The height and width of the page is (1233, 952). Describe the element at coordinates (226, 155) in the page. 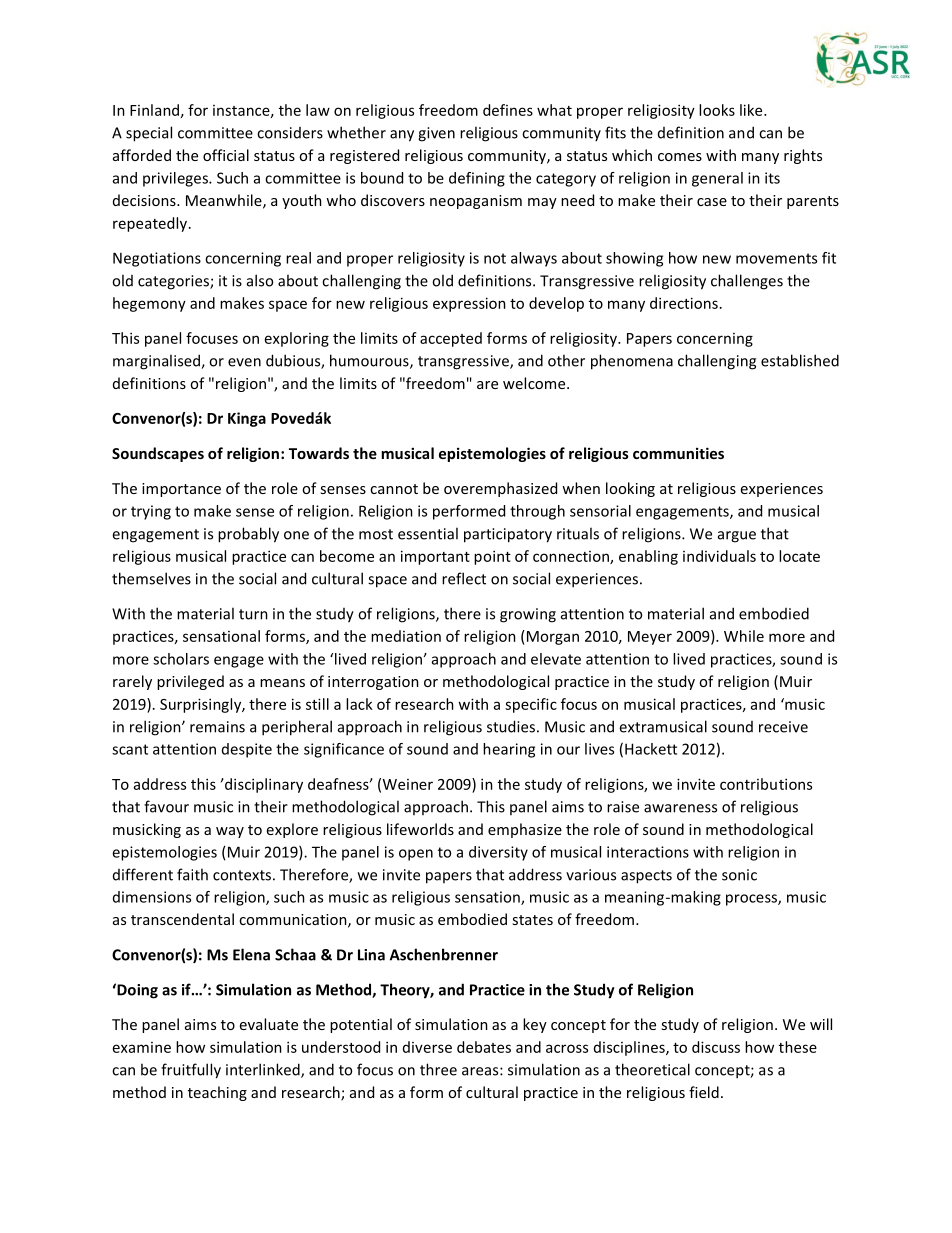

I see `official` at that location.
